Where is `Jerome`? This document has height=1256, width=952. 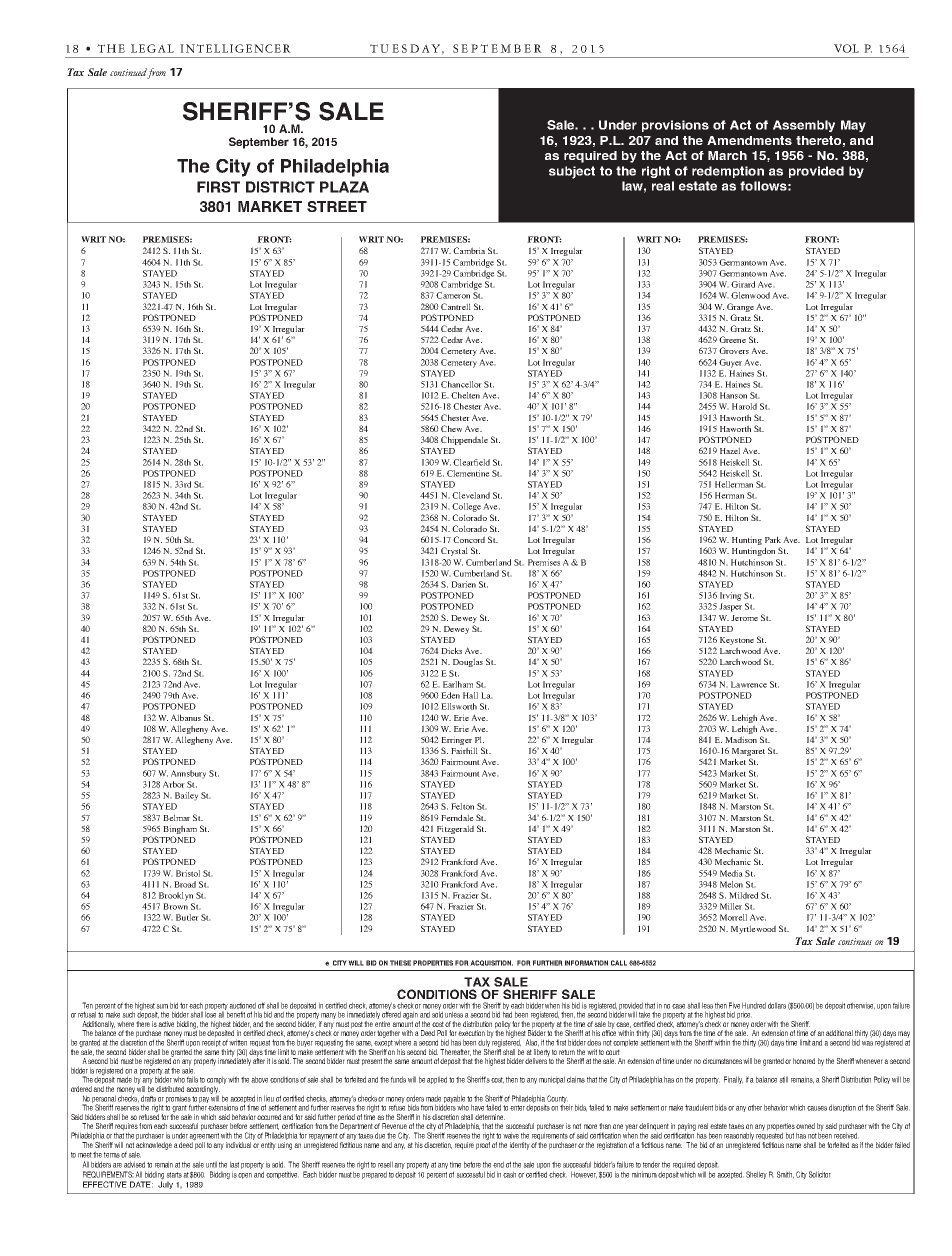
Jerome is located at coordinates (744, 618).
